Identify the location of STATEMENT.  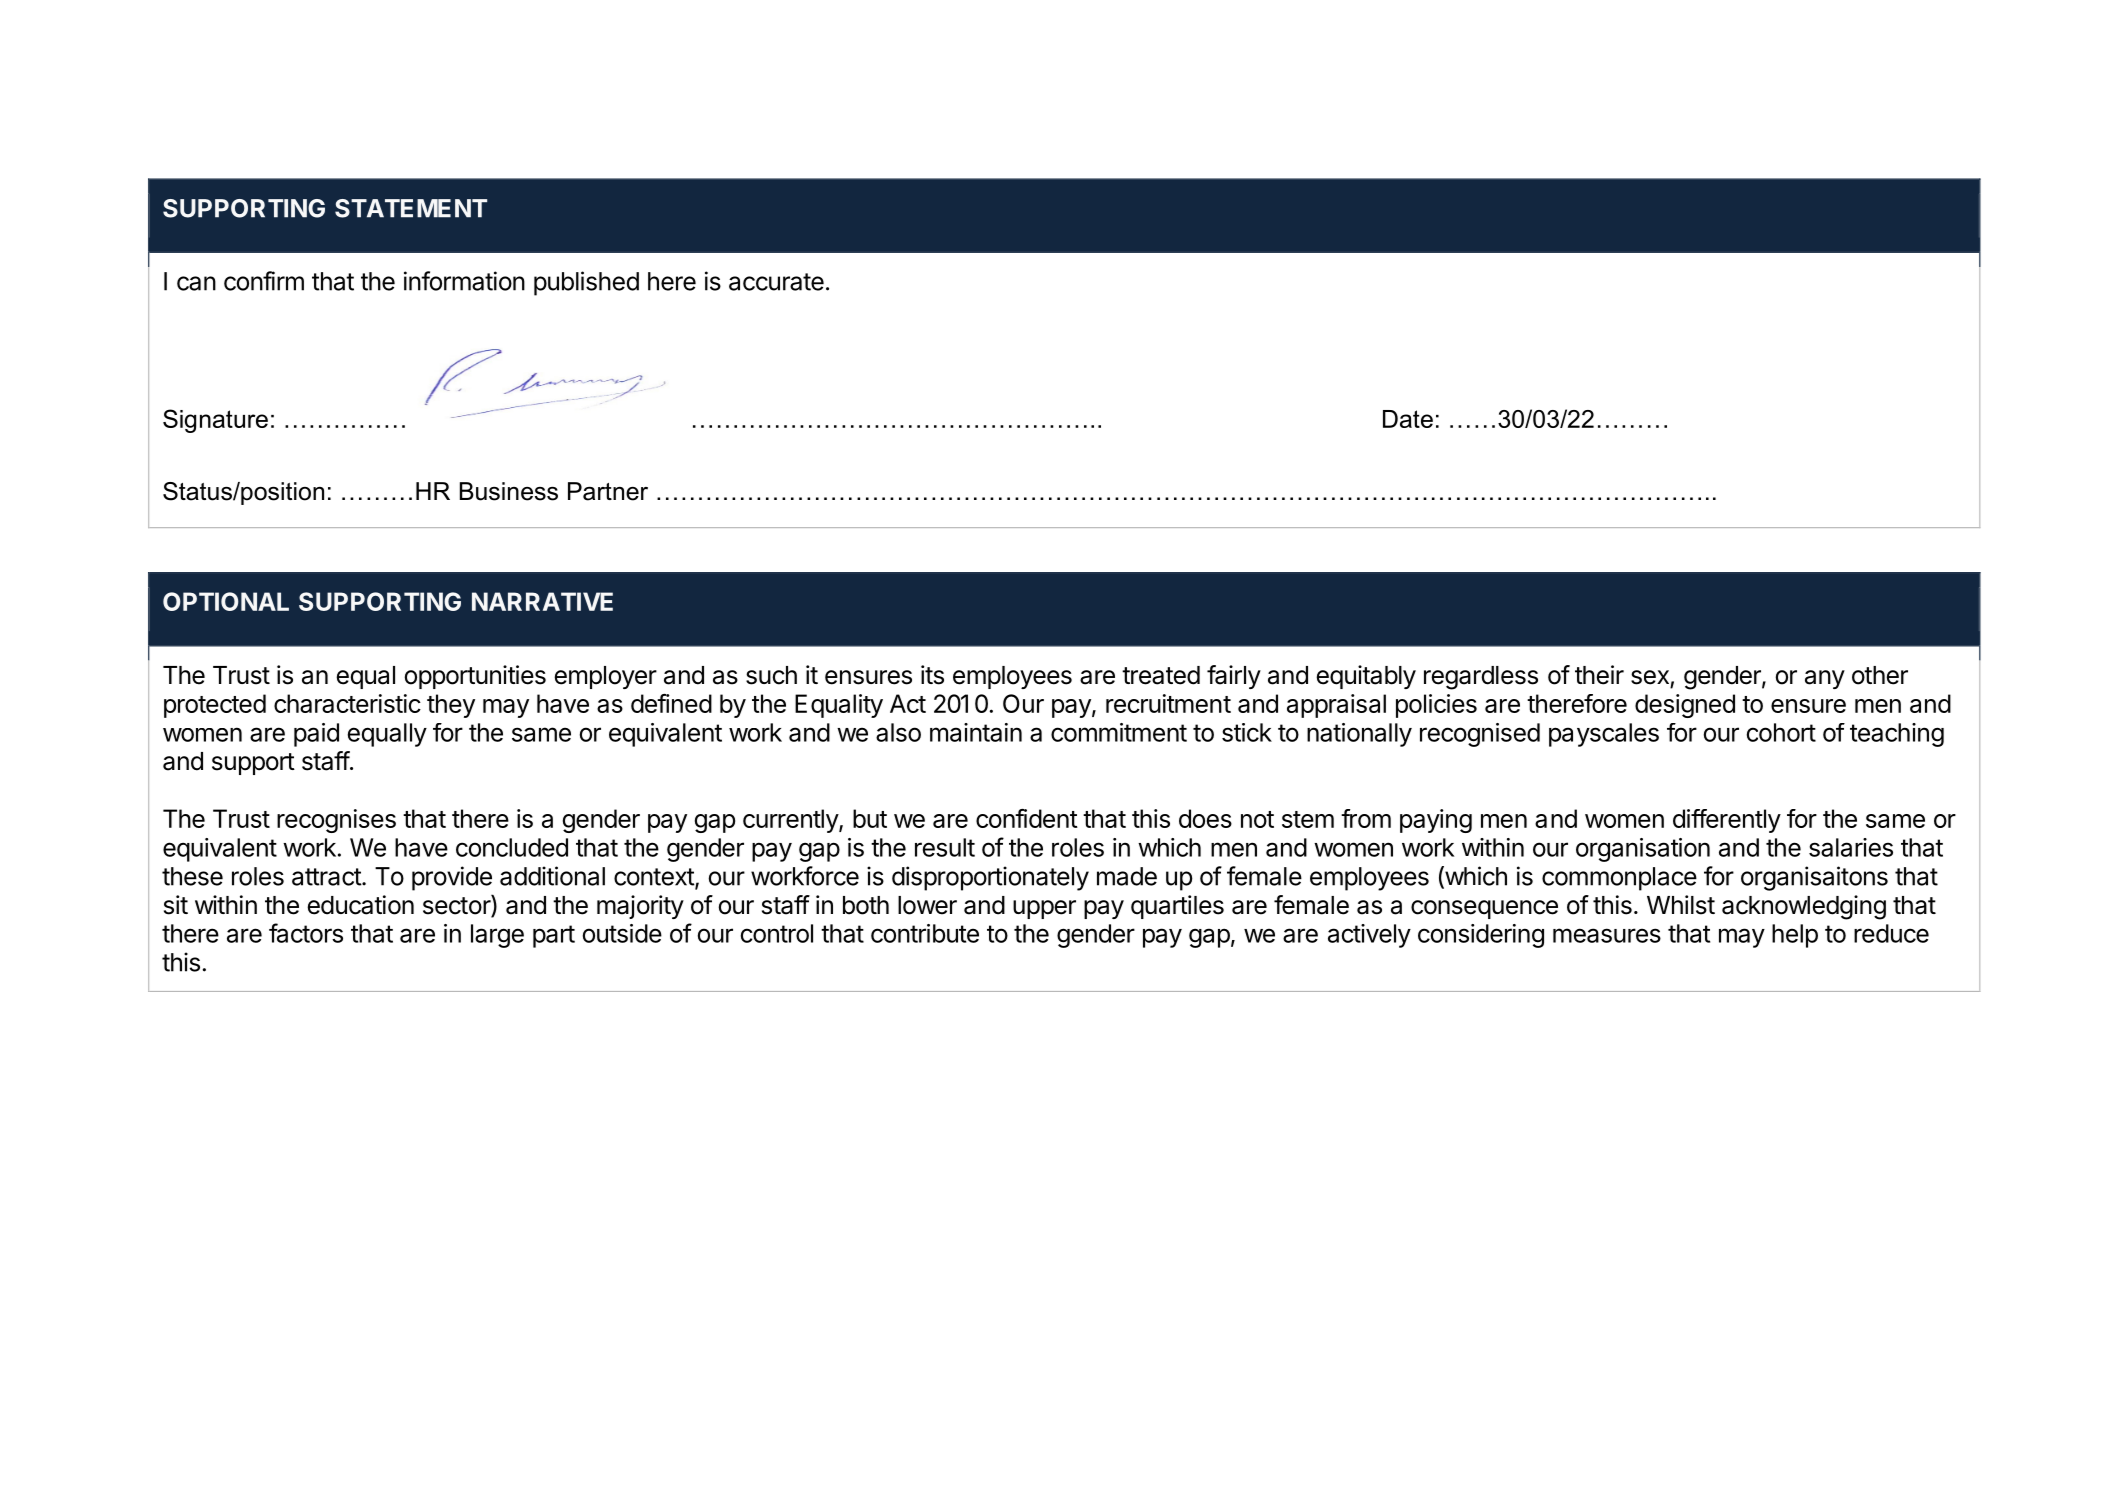
(411, 208).
